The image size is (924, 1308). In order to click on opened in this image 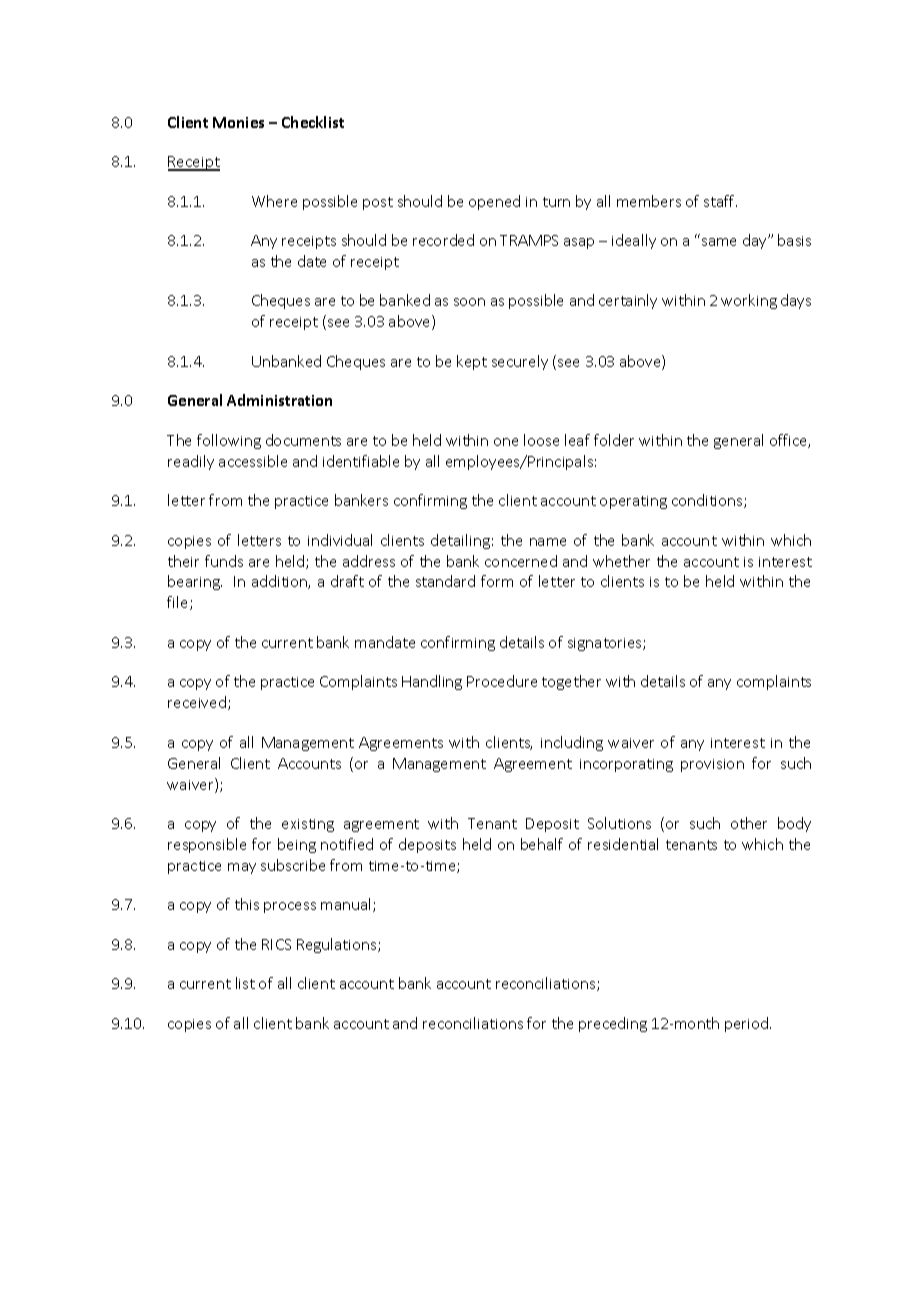, I will do `click(494, 202)`.
